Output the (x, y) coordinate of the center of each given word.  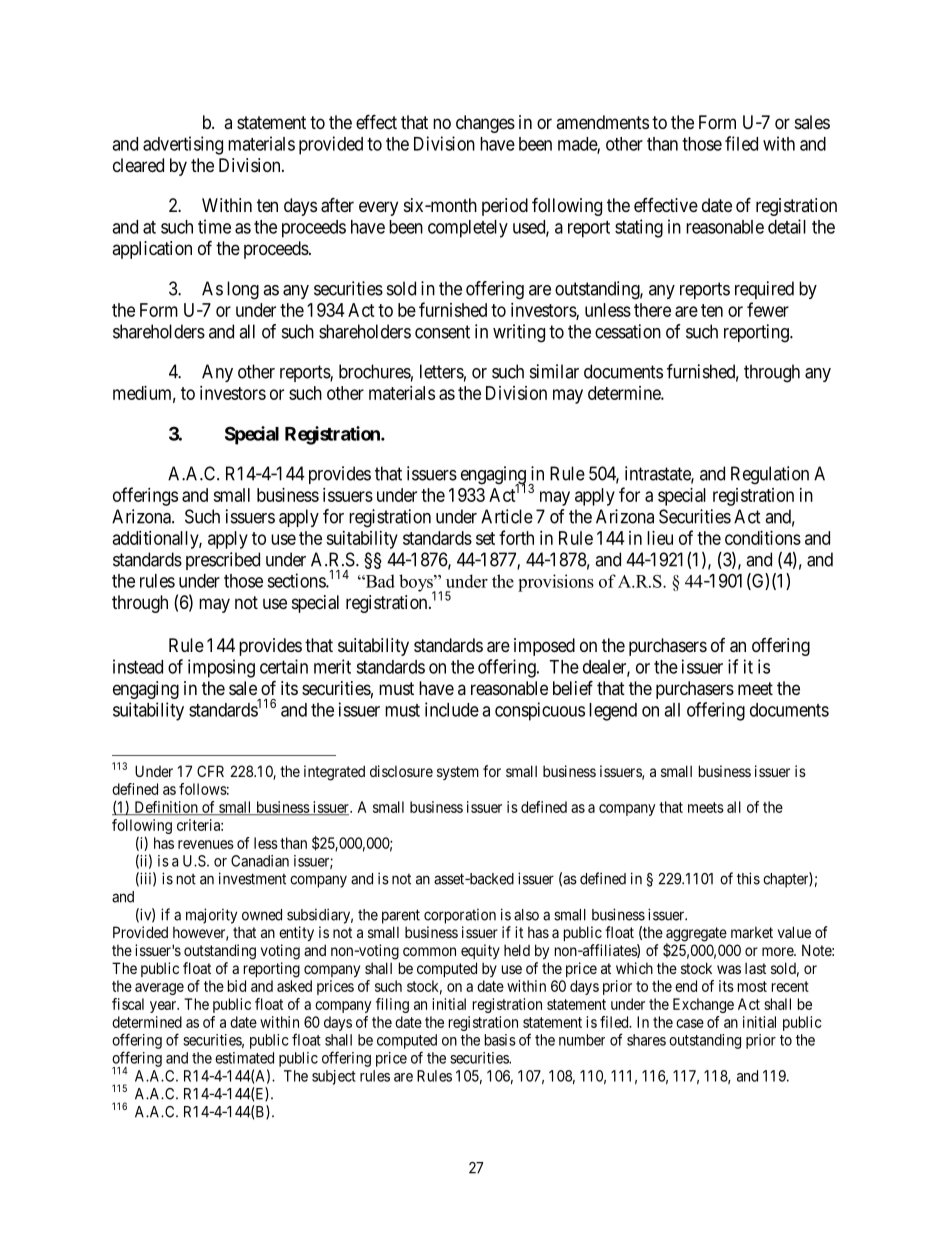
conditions (763, 538)
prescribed (223, 561)
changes (485, 124)
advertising (183, 145)
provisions (556, 583)
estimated (244, 1058)
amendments (602, 122)
